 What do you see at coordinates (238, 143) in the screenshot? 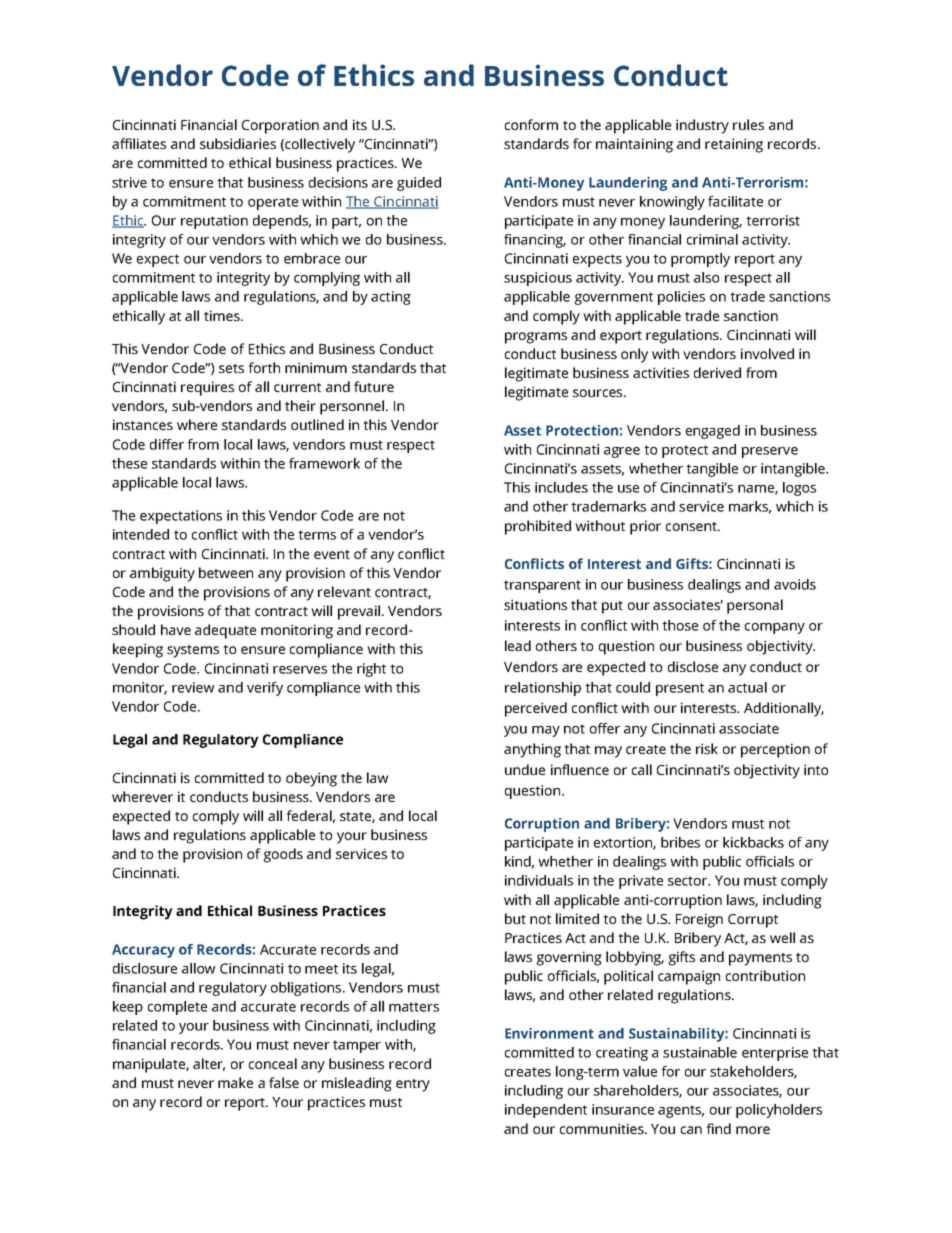
I see `subsidiaries` at bounding box center [238, 143].
